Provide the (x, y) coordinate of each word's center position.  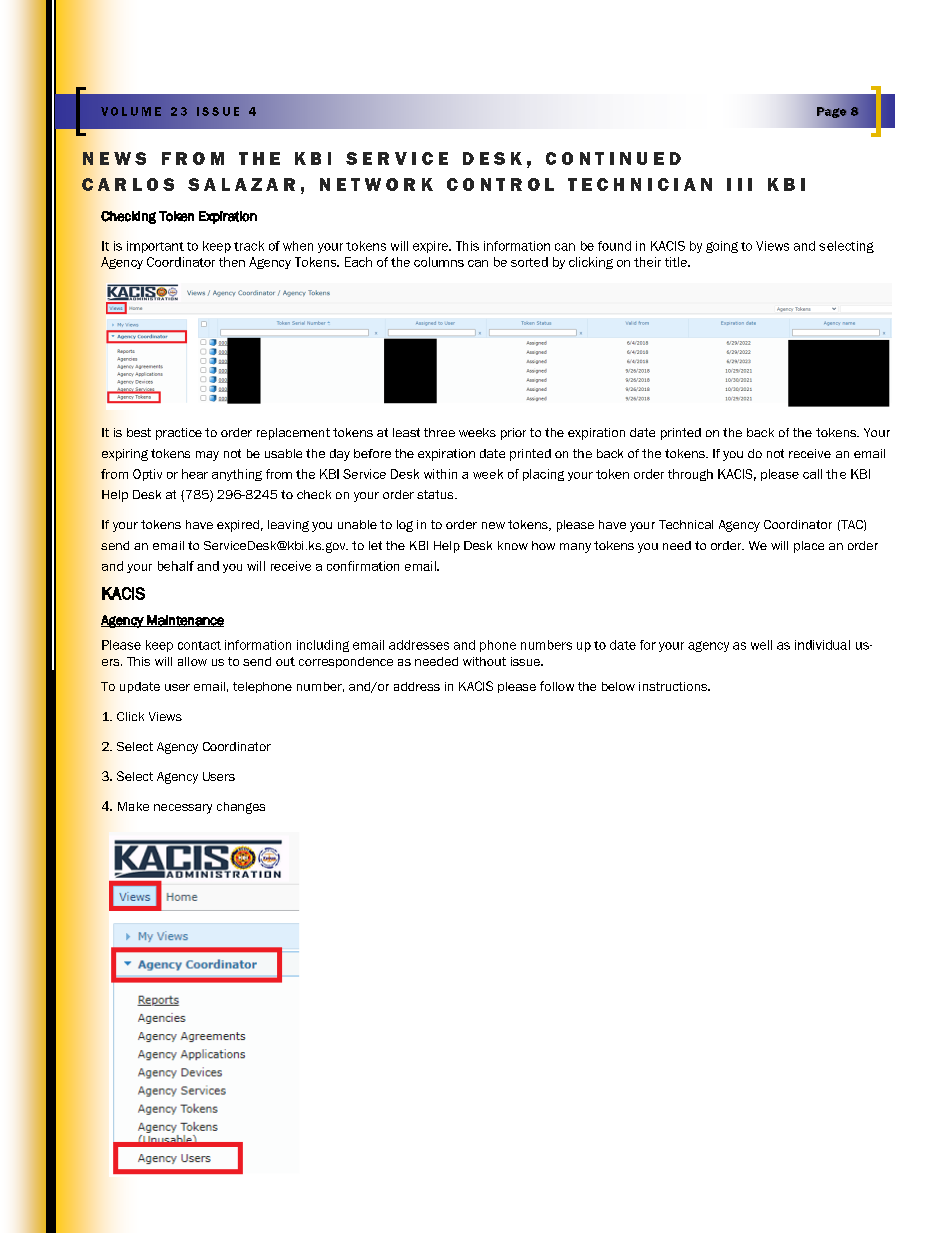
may (207, 456)
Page (832, 112)
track (249, 246)
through (690, 475)
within (440, 474)
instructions (674, 686)
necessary (183, 809)
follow (557, 686)
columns (439, 262)
